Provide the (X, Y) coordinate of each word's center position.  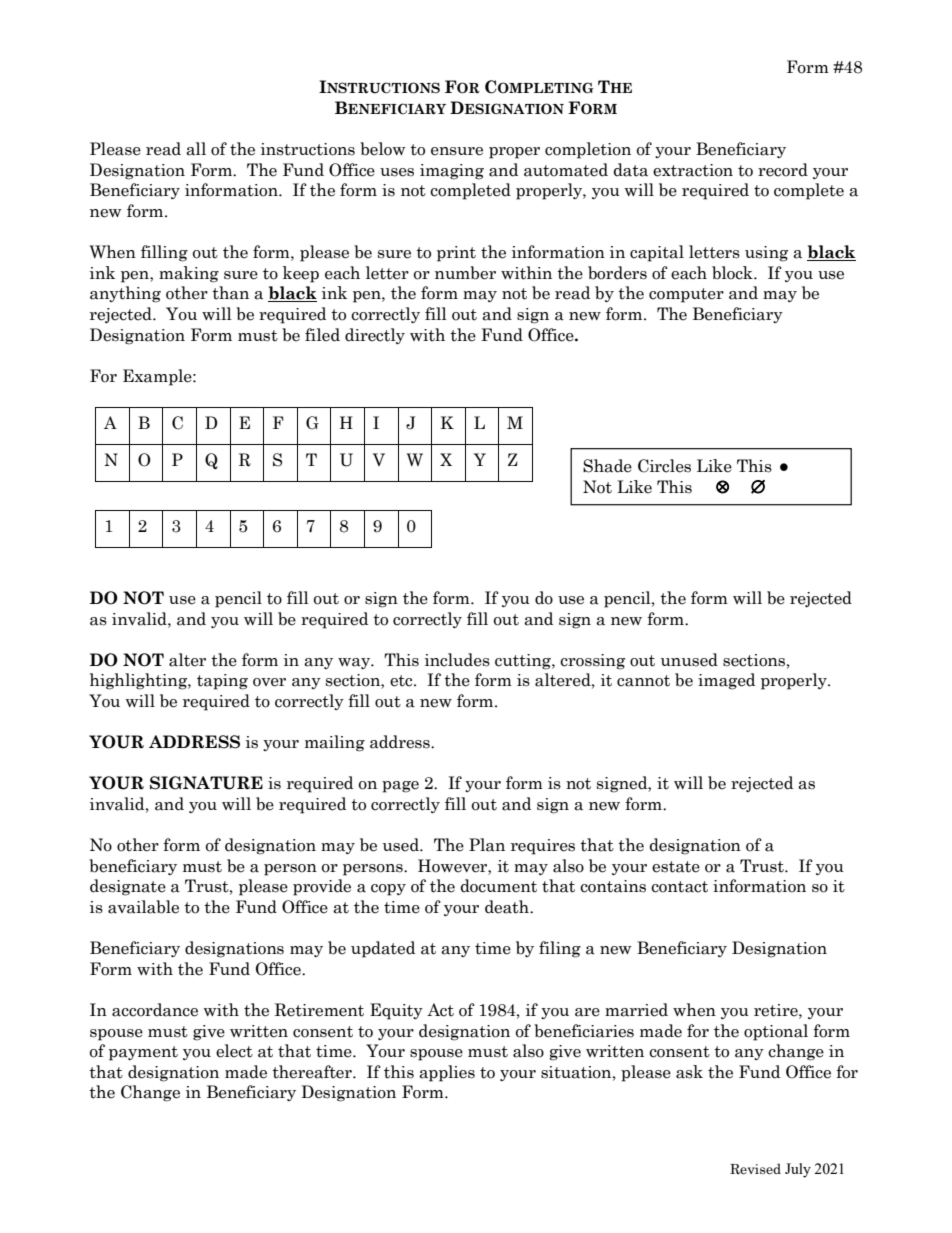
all (196, 149)
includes (457, 660)
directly (375, 336)
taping (222, 682)
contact (679, 887)
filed (322, 335)
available (143, 907)
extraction (693, 170)
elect (234, 1051)
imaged (726, 681)
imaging (452, 172)
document (498, 886)
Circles (664, 466)
